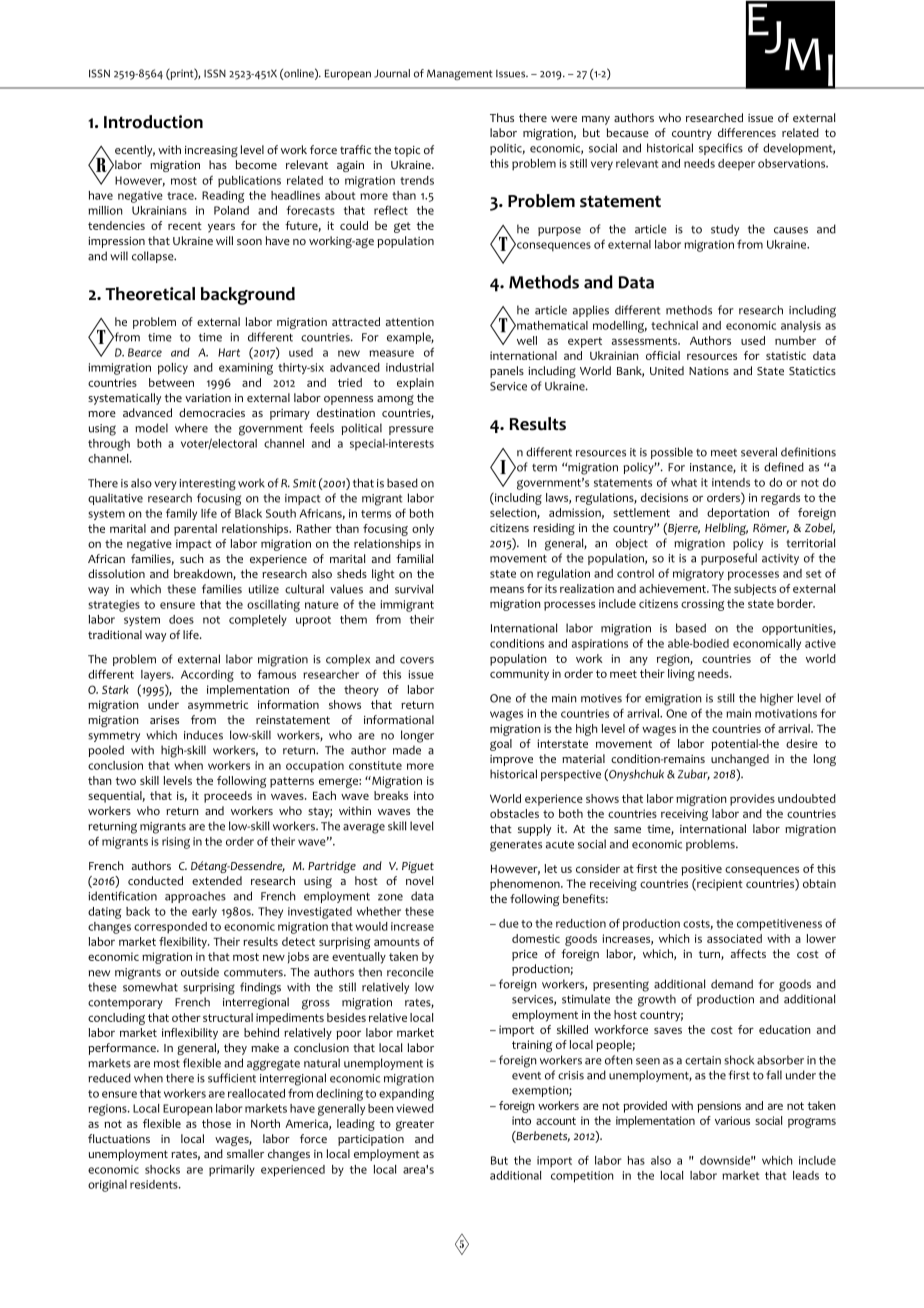 Image resolution: width=924 pixels, height=1308 pixels. What do you see at coordinates (507, 372) in the document?
I see `panels` at bounding box center [507, 372].
